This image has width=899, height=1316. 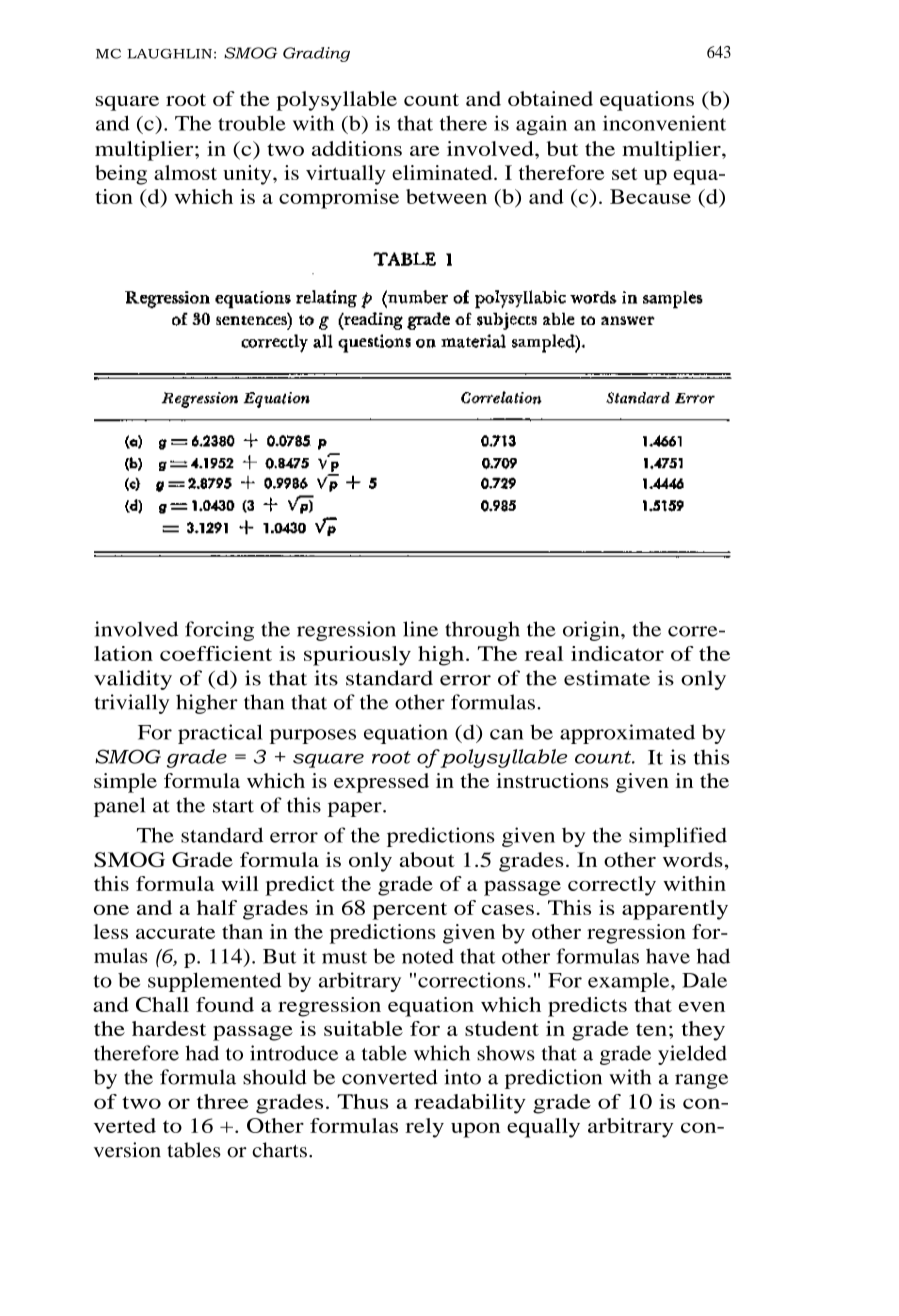 I want to click on forcing, so click(x=219, y=631).
